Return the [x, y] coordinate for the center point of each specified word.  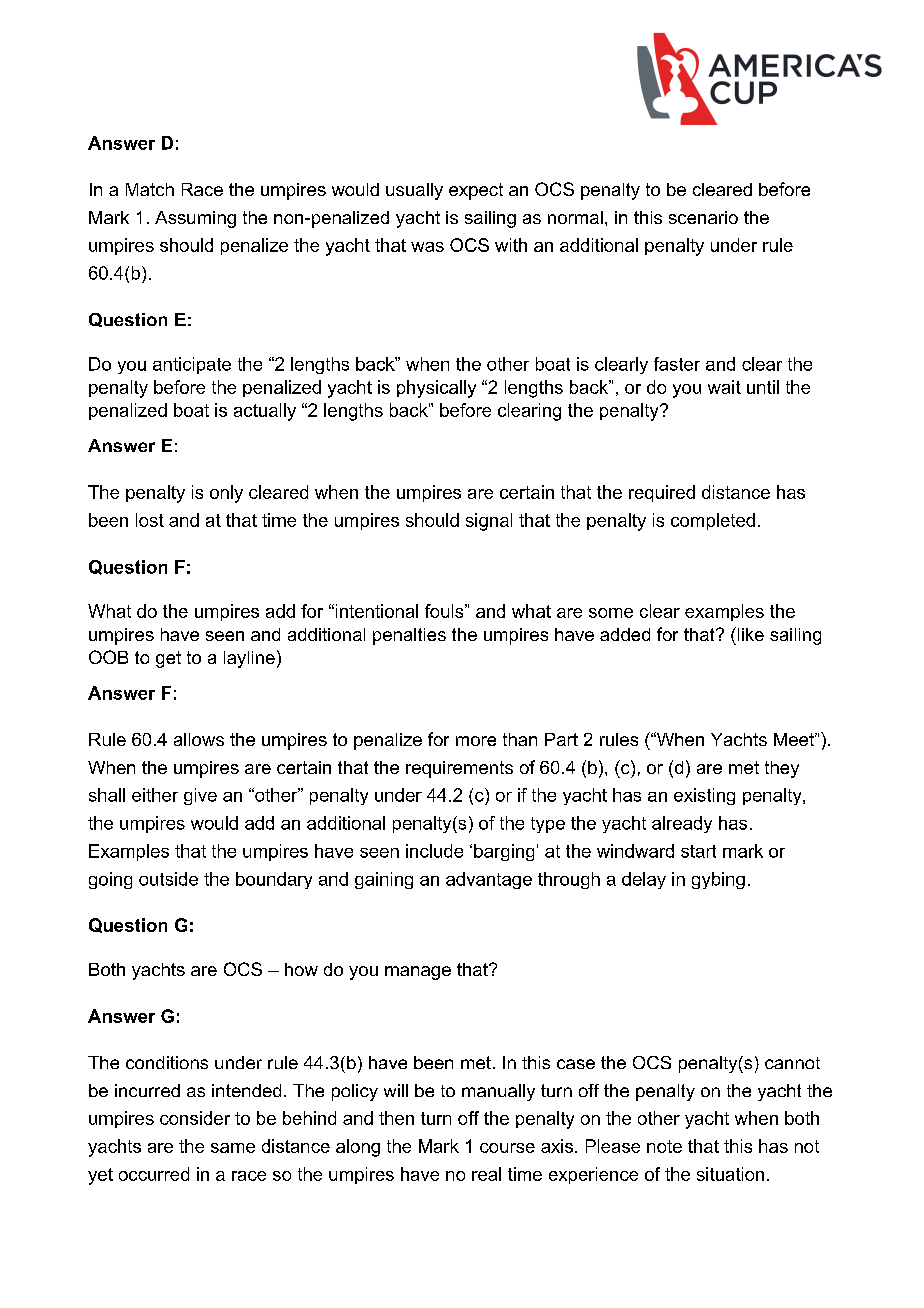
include [434, 851]
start [698, 851]
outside [168, 879]
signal [489, 522]
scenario [703, 217]
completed [713, 521]
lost [150, 520]
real [486, 1174]
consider [195, 1118]
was [427, 247]
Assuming [195, 219]
